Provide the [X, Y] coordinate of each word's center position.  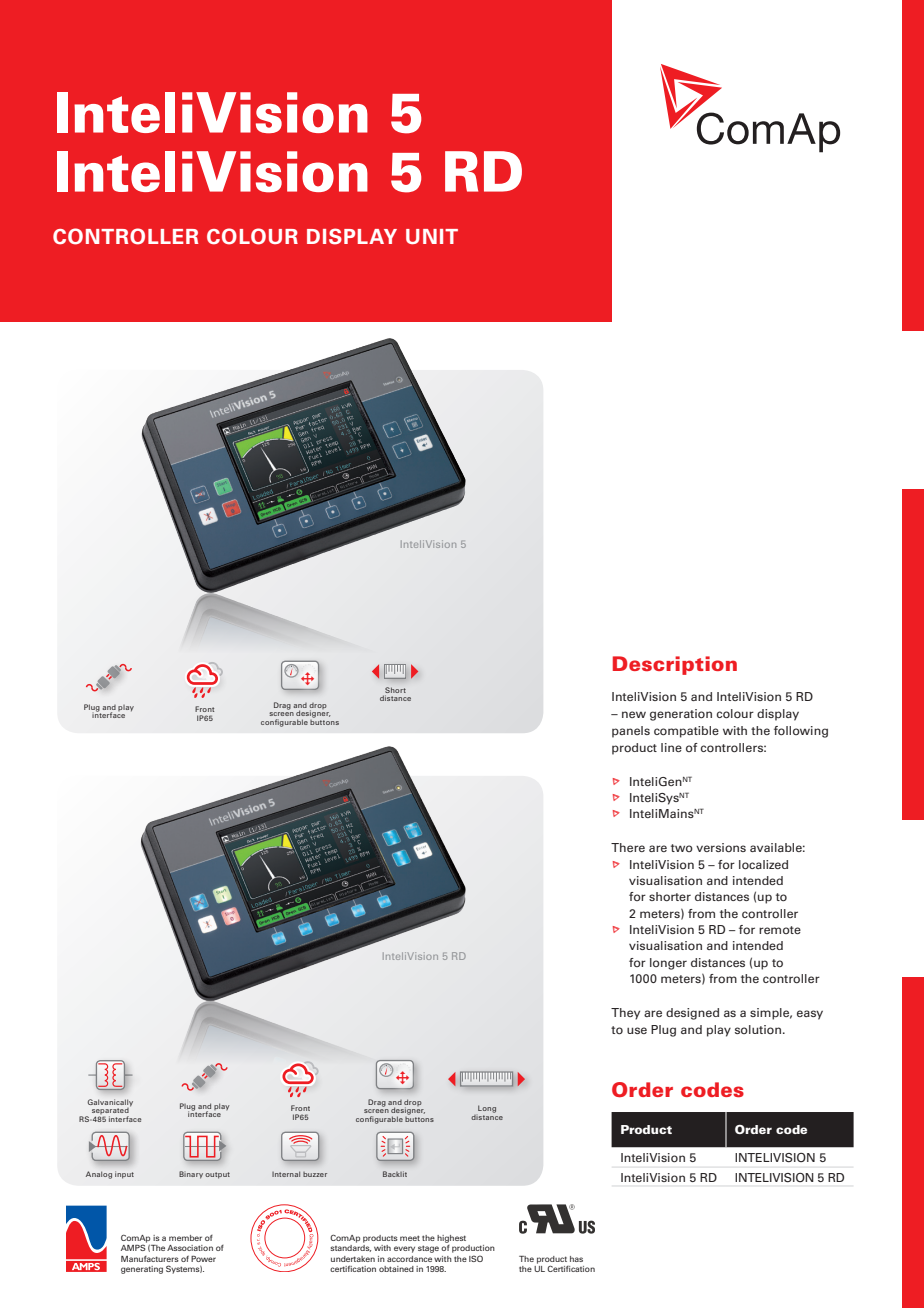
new [634, 714]
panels [631, 732]
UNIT [432, 236]
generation [681, 715]
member [185, 1238]
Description [675, 665]
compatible [686, 732]
